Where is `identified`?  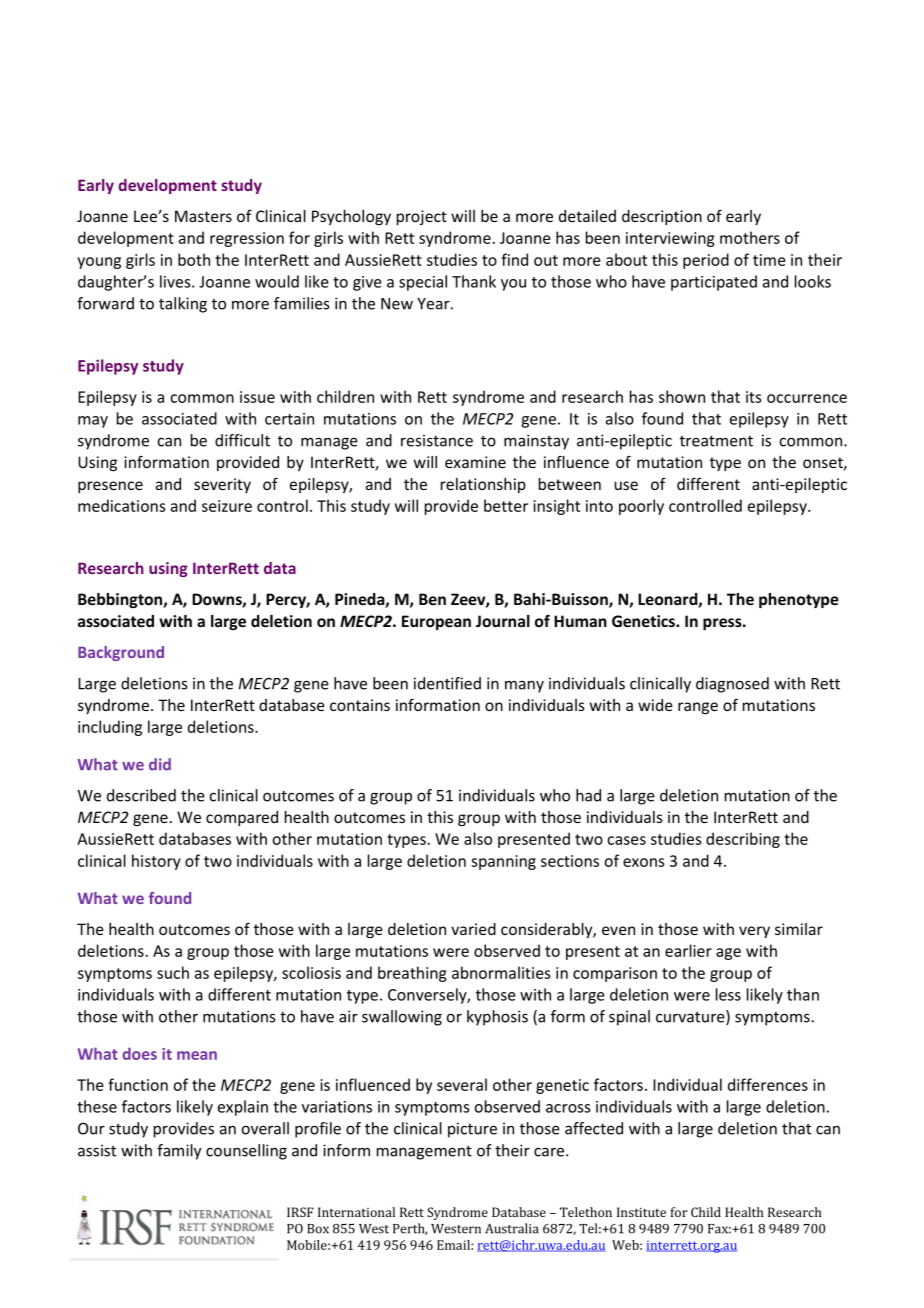 identified is located at coordinates (447, 683).
